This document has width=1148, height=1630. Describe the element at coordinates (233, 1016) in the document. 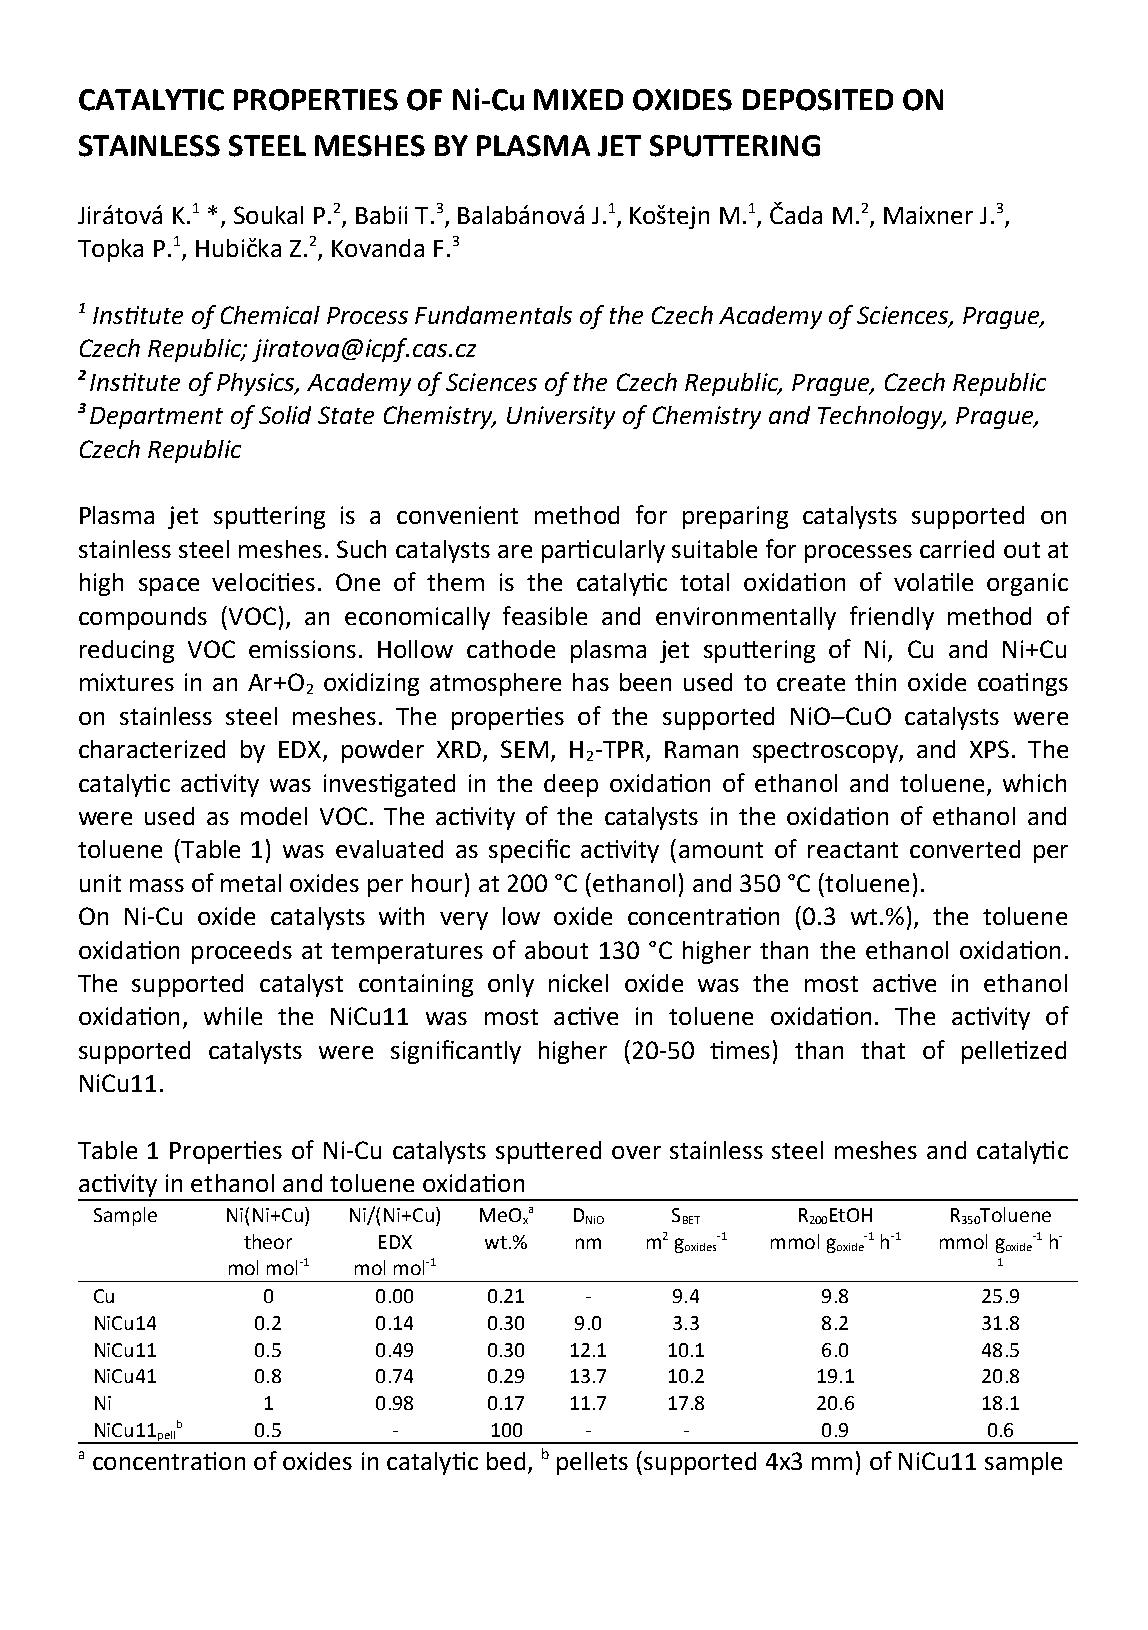

I see `while` at that location.
